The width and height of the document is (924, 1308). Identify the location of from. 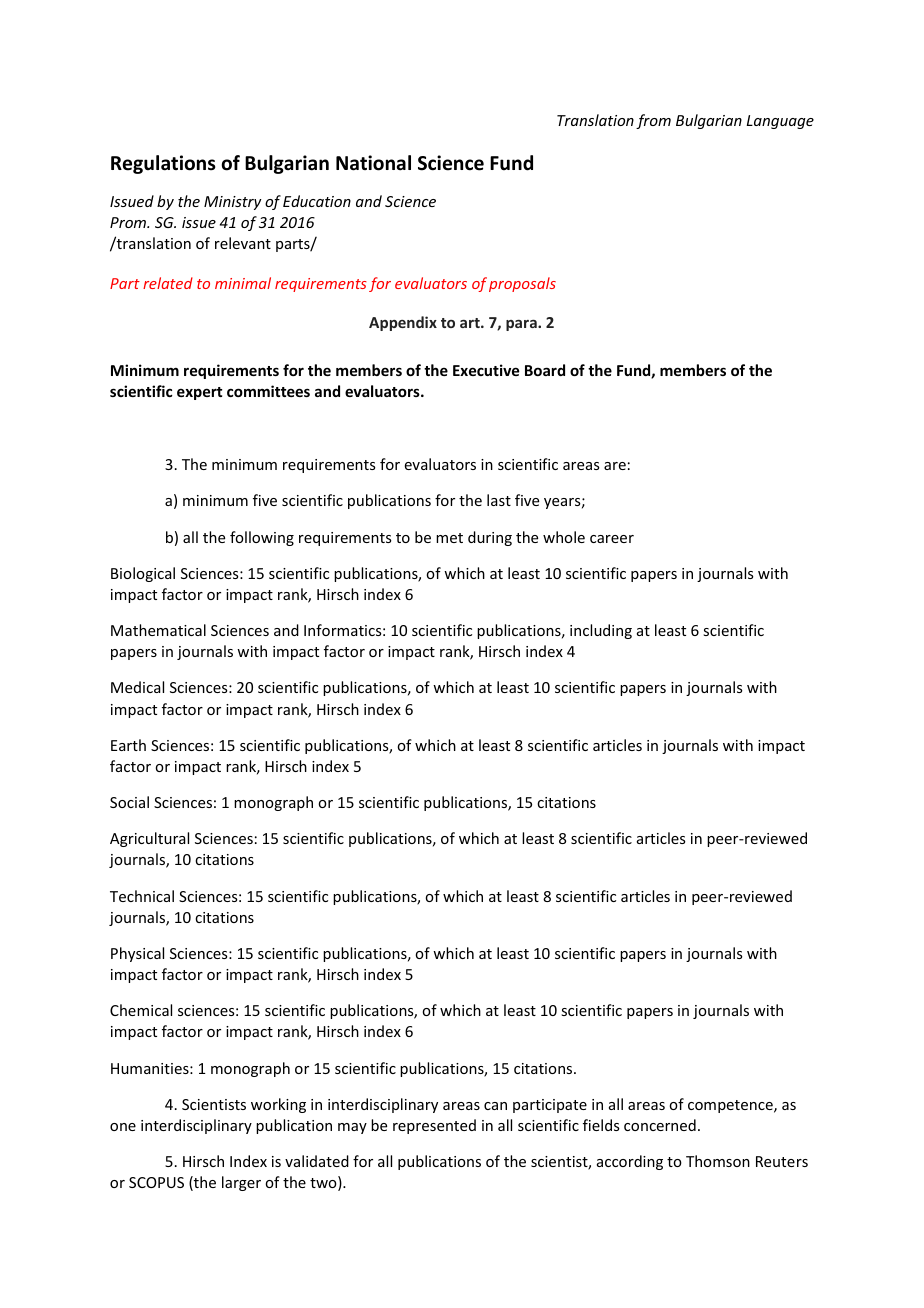
(653, 121).
